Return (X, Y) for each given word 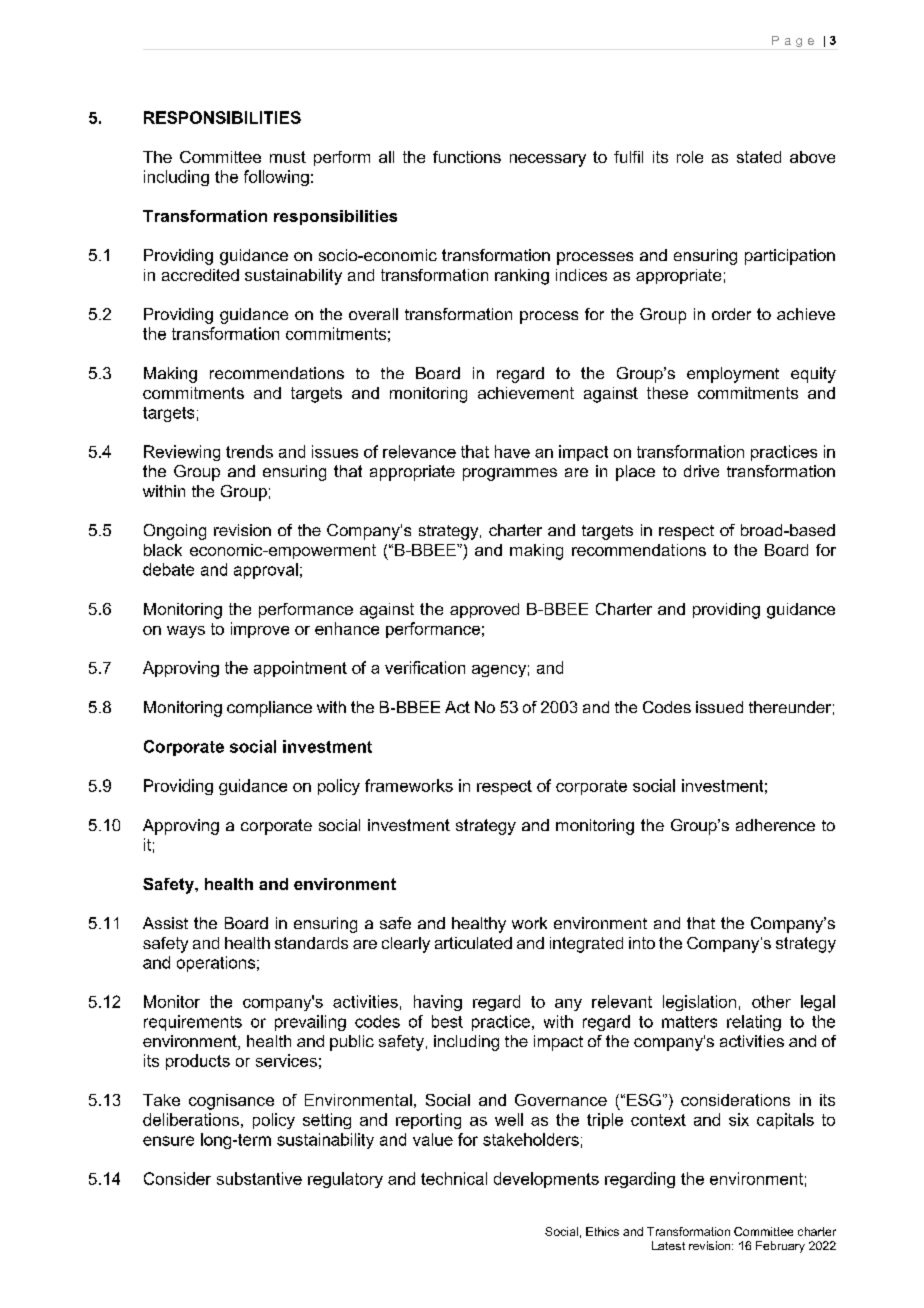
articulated (473, 943)
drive (701, 471)
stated (759, 157)
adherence (775, 825)
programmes (510, 474)
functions (467, 157)
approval (266, 571)
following (276, 178)
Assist (165, 923)
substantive (259, 1178)
